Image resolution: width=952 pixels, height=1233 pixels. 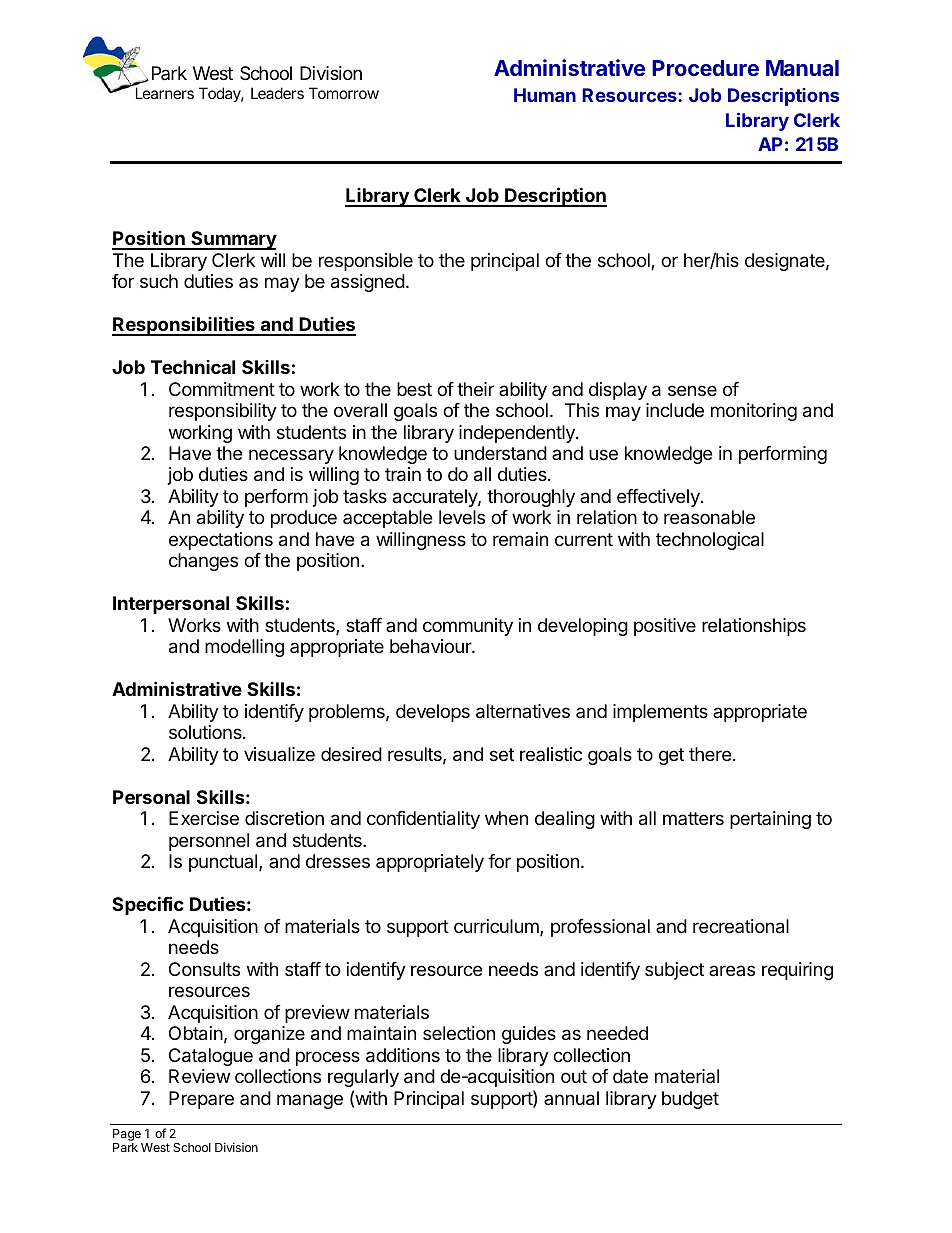 I want to click on assigned, so click(x=368, y=283).
